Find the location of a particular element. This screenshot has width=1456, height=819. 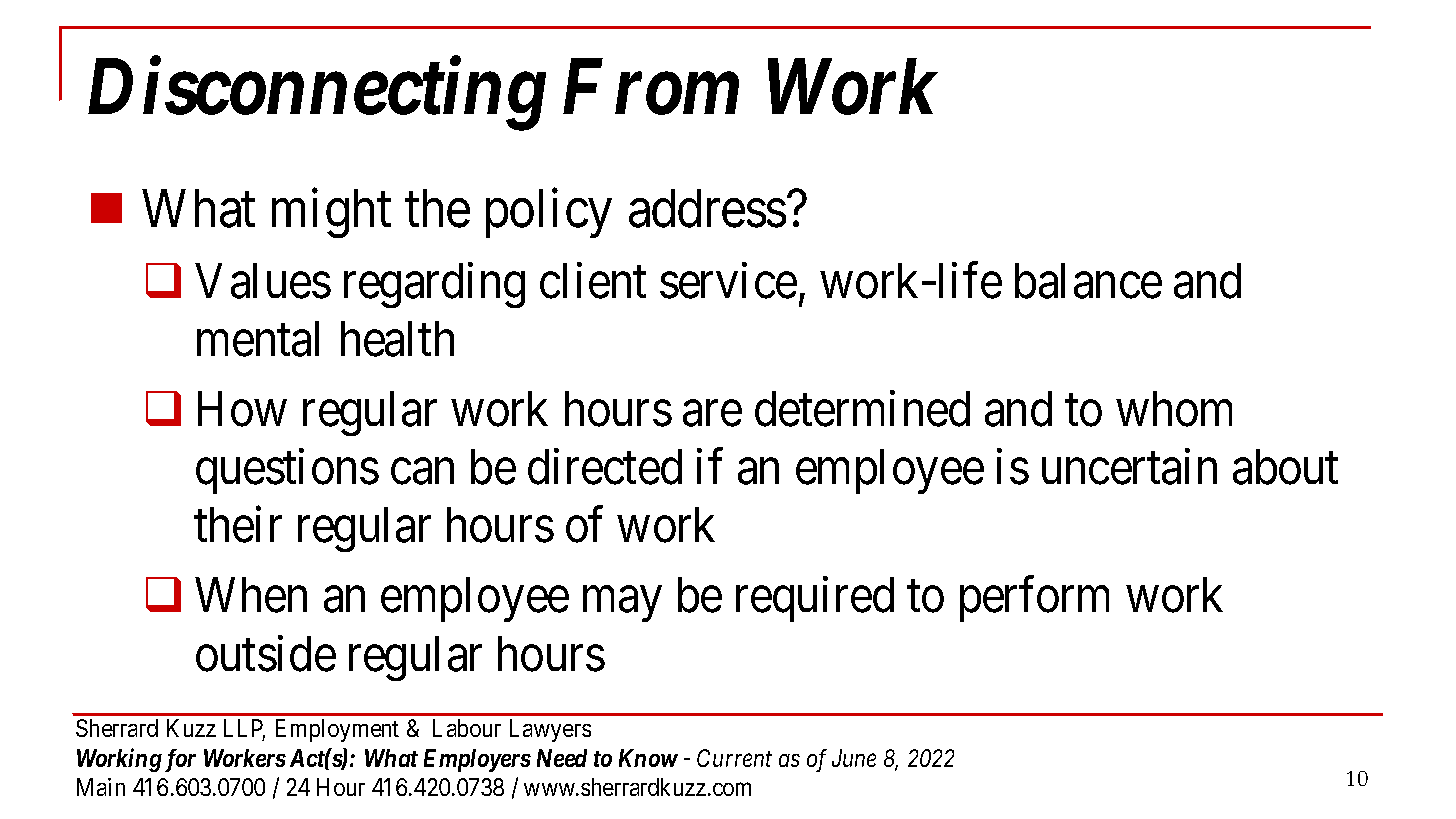

balance is located at coordinates (1088, 281).
